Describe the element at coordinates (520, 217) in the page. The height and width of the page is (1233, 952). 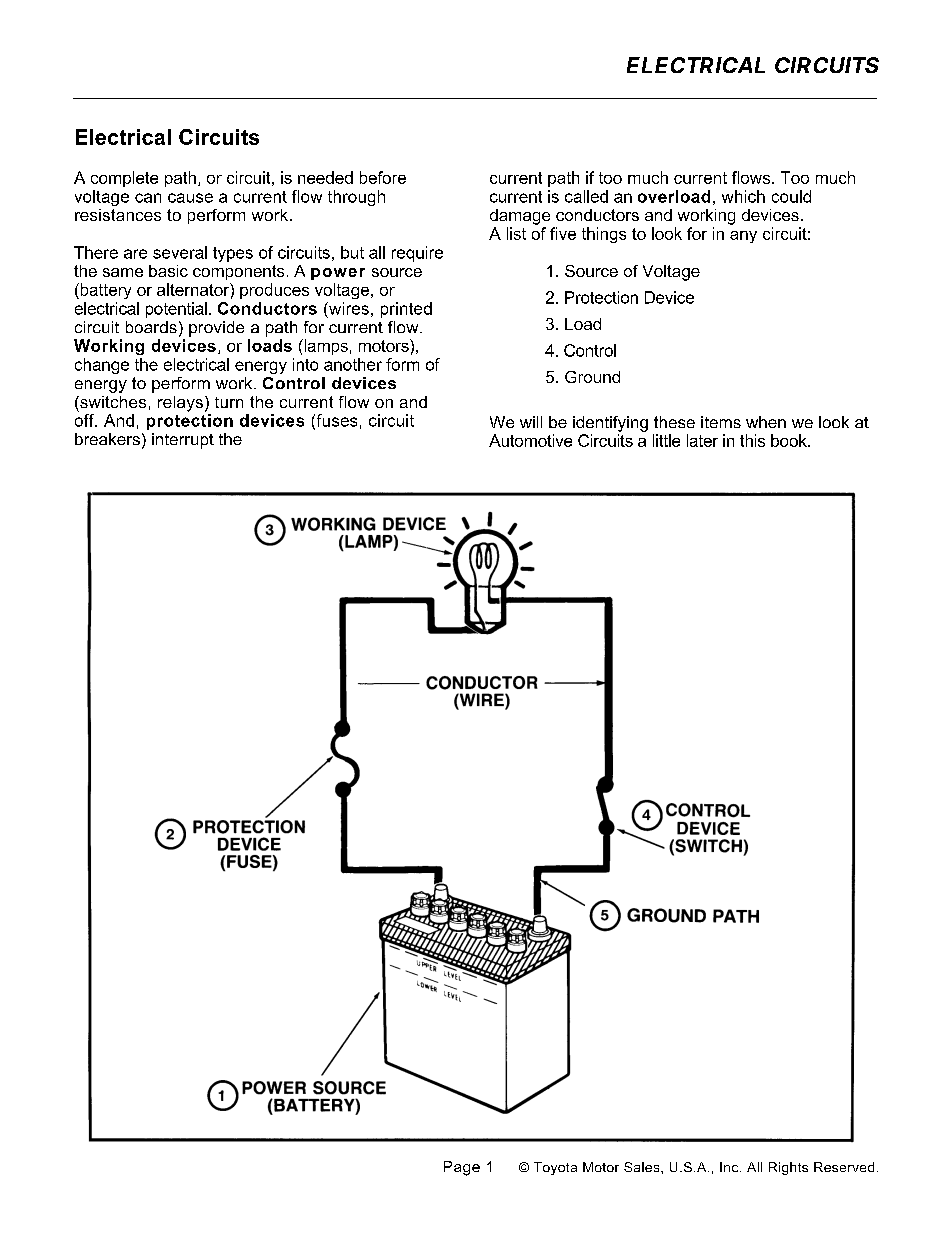
I see `damage` at that location.
